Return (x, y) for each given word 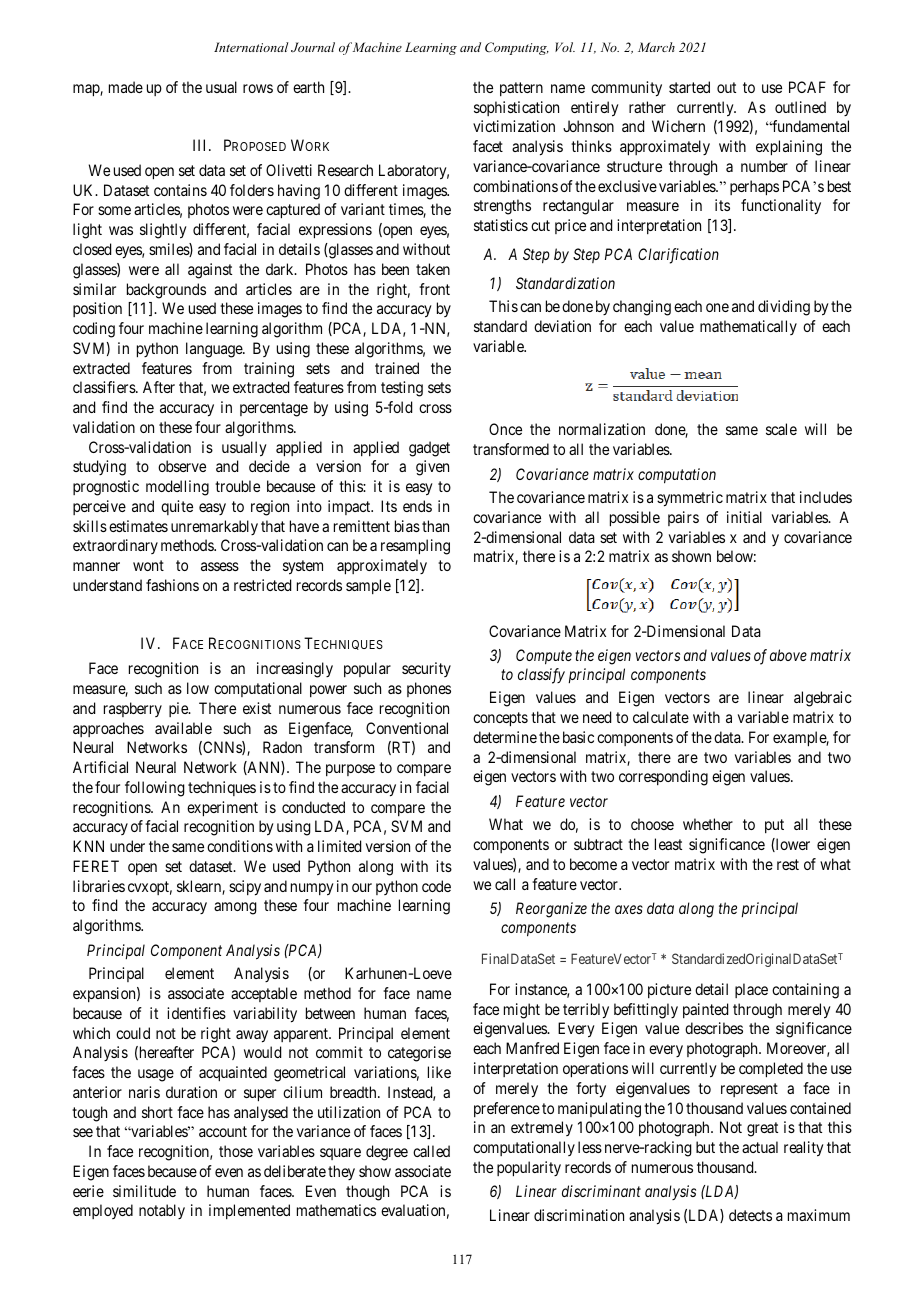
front (434, 289)
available (183, 728)
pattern (521, 89)
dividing (784, 308)
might (522, 1011)
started (689, 87)
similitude (144, 1191)
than (435, 526)
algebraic (823, 699)
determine (505, 737)
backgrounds (166, 291)
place (751, 990)
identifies (196, 1013)
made (126, 87)
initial (744, 517)
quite (177, 507)
